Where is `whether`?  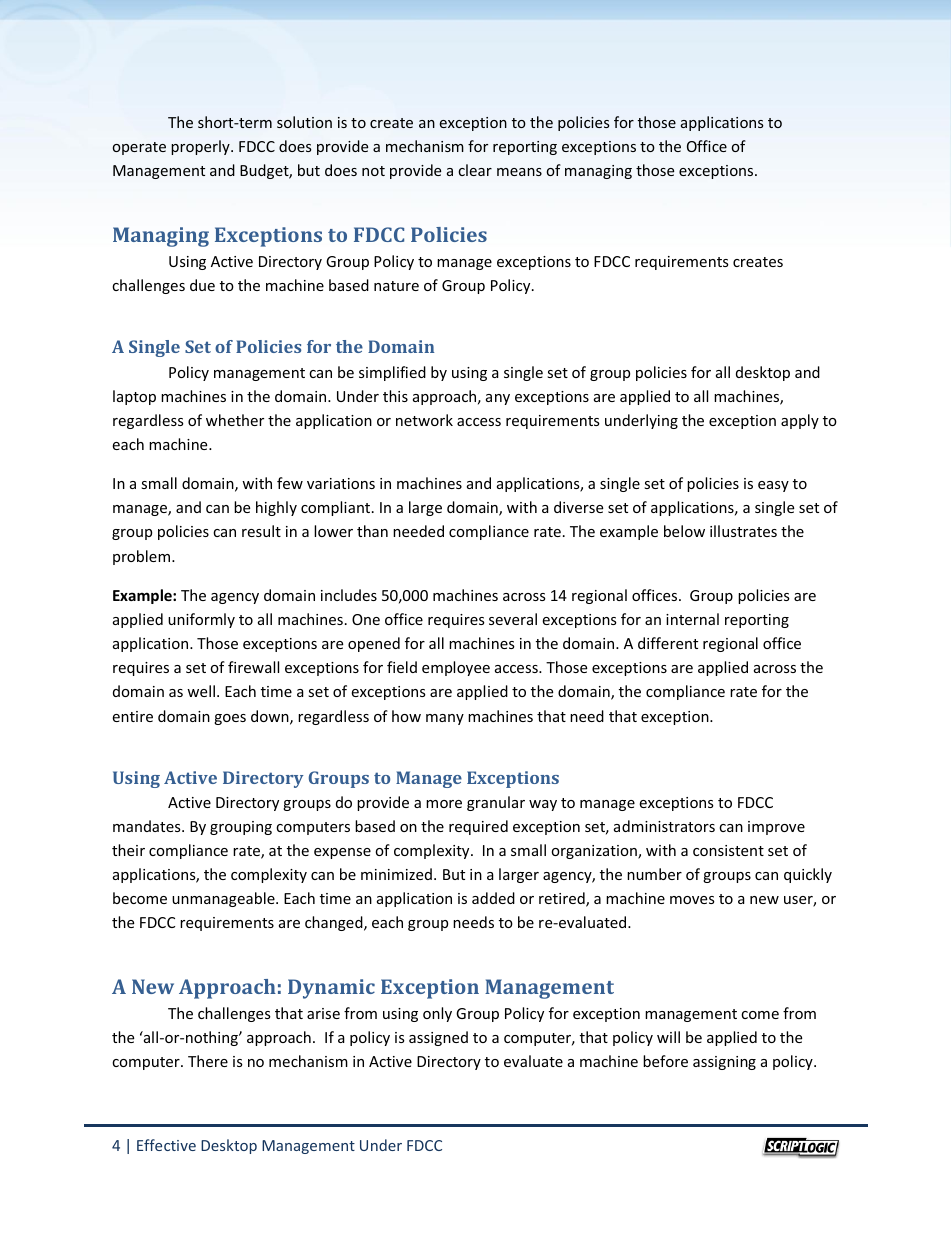
whether is located at coordinates (235, 420).
